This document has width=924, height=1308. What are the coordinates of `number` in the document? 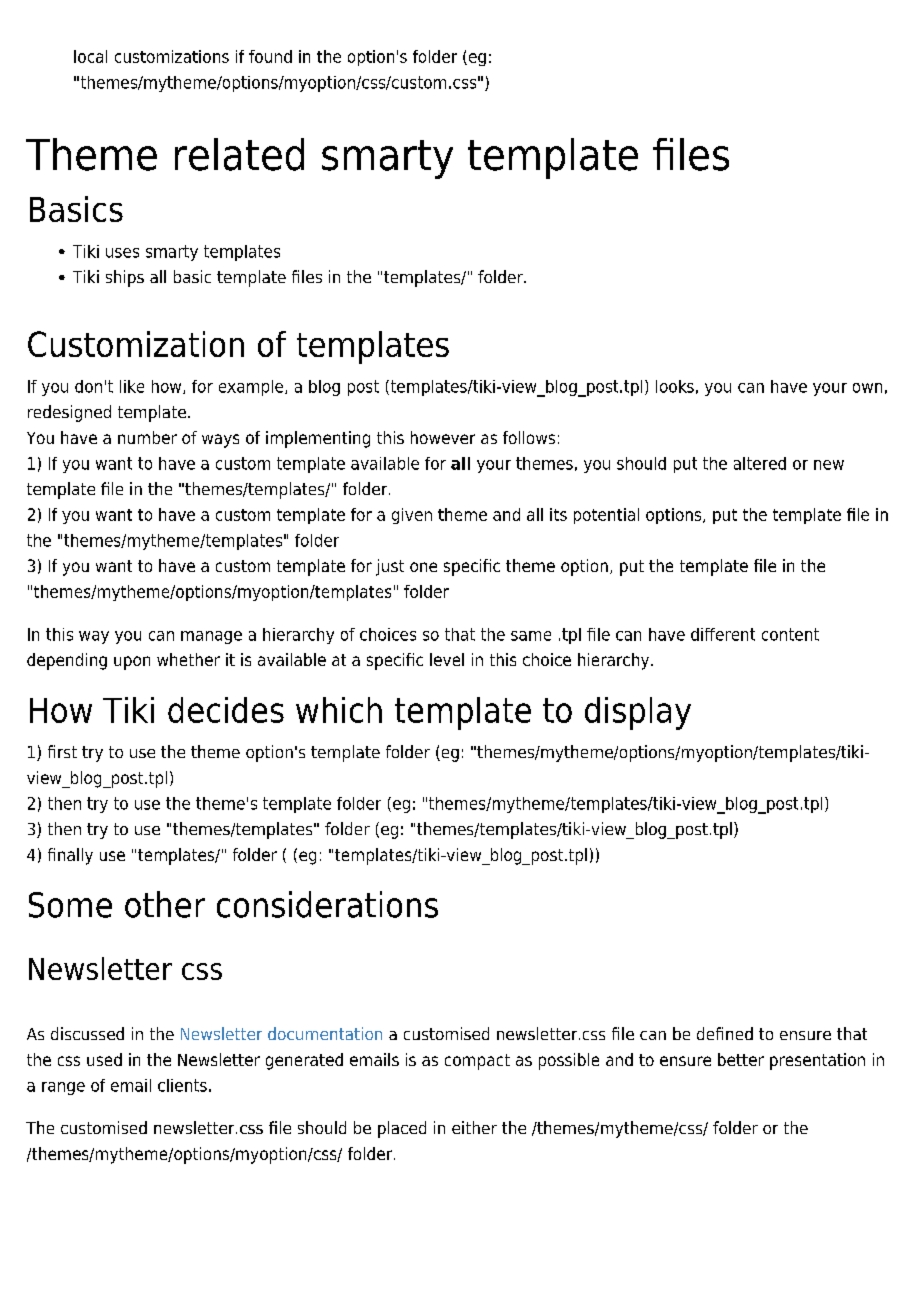 It's located at (147, 437).
